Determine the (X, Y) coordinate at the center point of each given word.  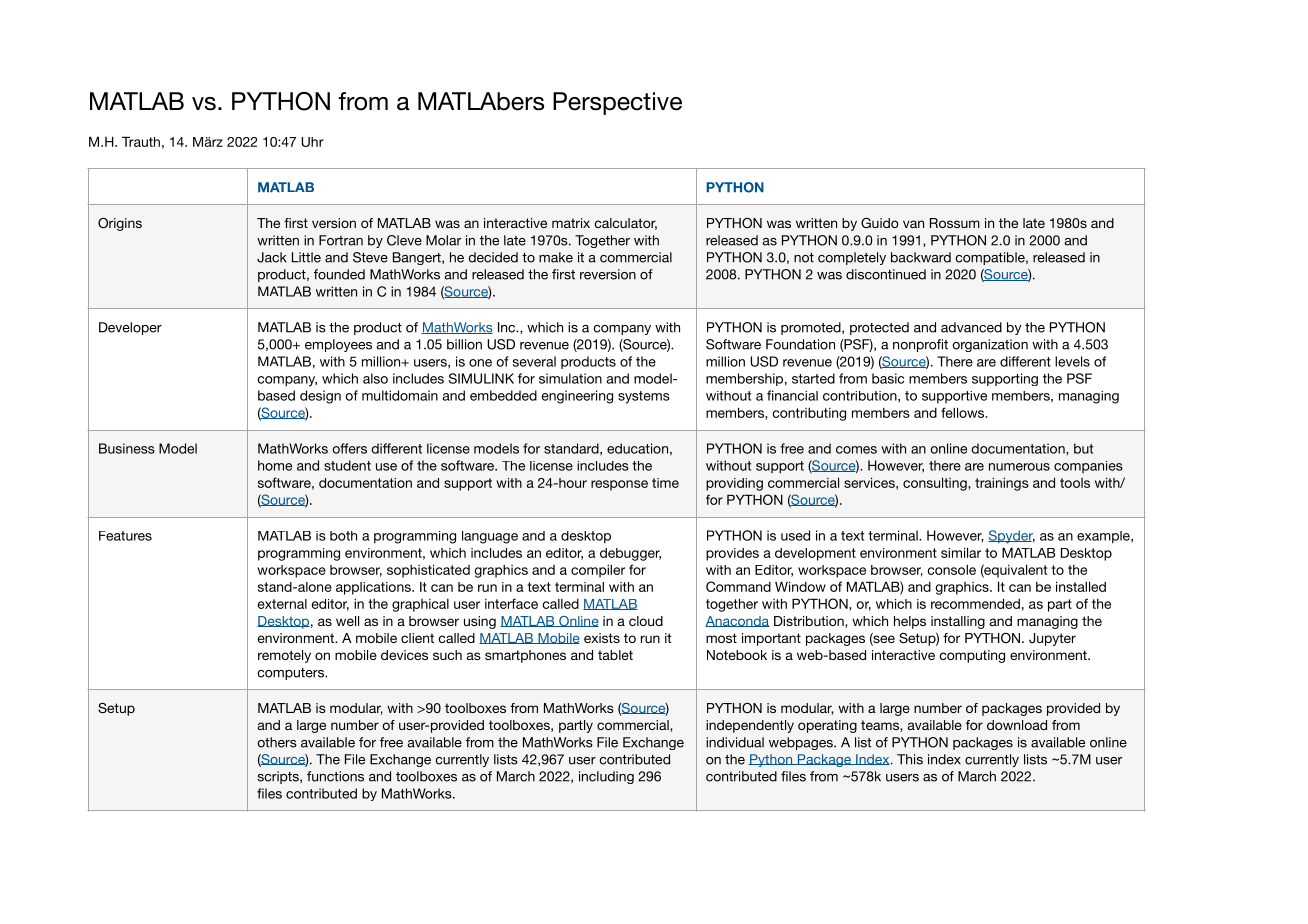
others (277, 742)
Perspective (617, 103)
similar (961, 552)
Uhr (312, 142)
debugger (630, 554)
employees (338, 345)
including (606, 777)
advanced (971, 327)
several (534, 361)
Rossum (955, 223)
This (910, 759)
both (343, 536)
